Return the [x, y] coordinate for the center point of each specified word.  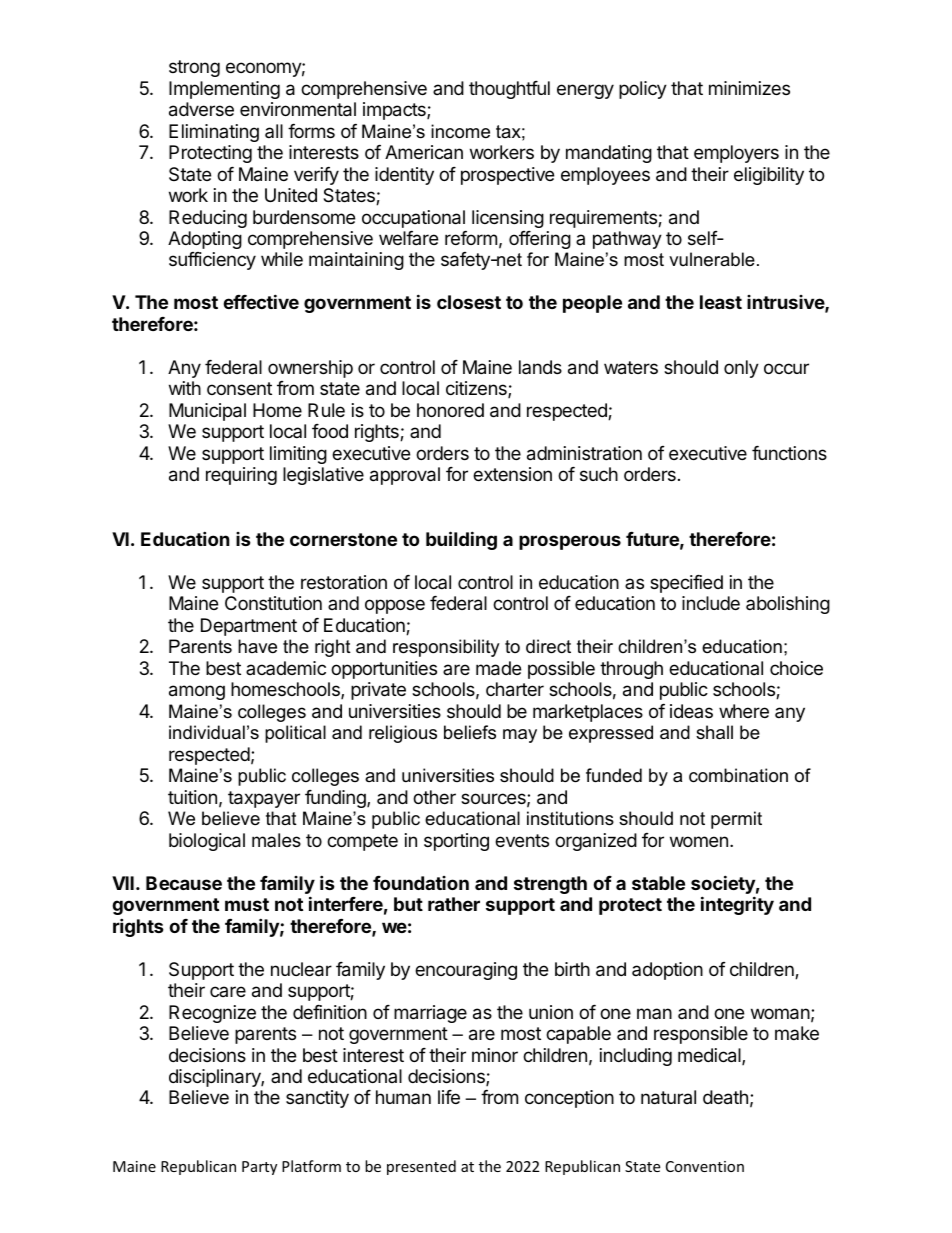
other [434, 797]
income [460, 131]
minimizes [749, 88]
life [449, 1097]
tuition [192, 797]
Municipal [207, 412]
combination [738, 775]
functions [789, 453]
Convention [705, 1166]
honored [450, 410]
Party [259, 1168]
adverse [201, 109]
